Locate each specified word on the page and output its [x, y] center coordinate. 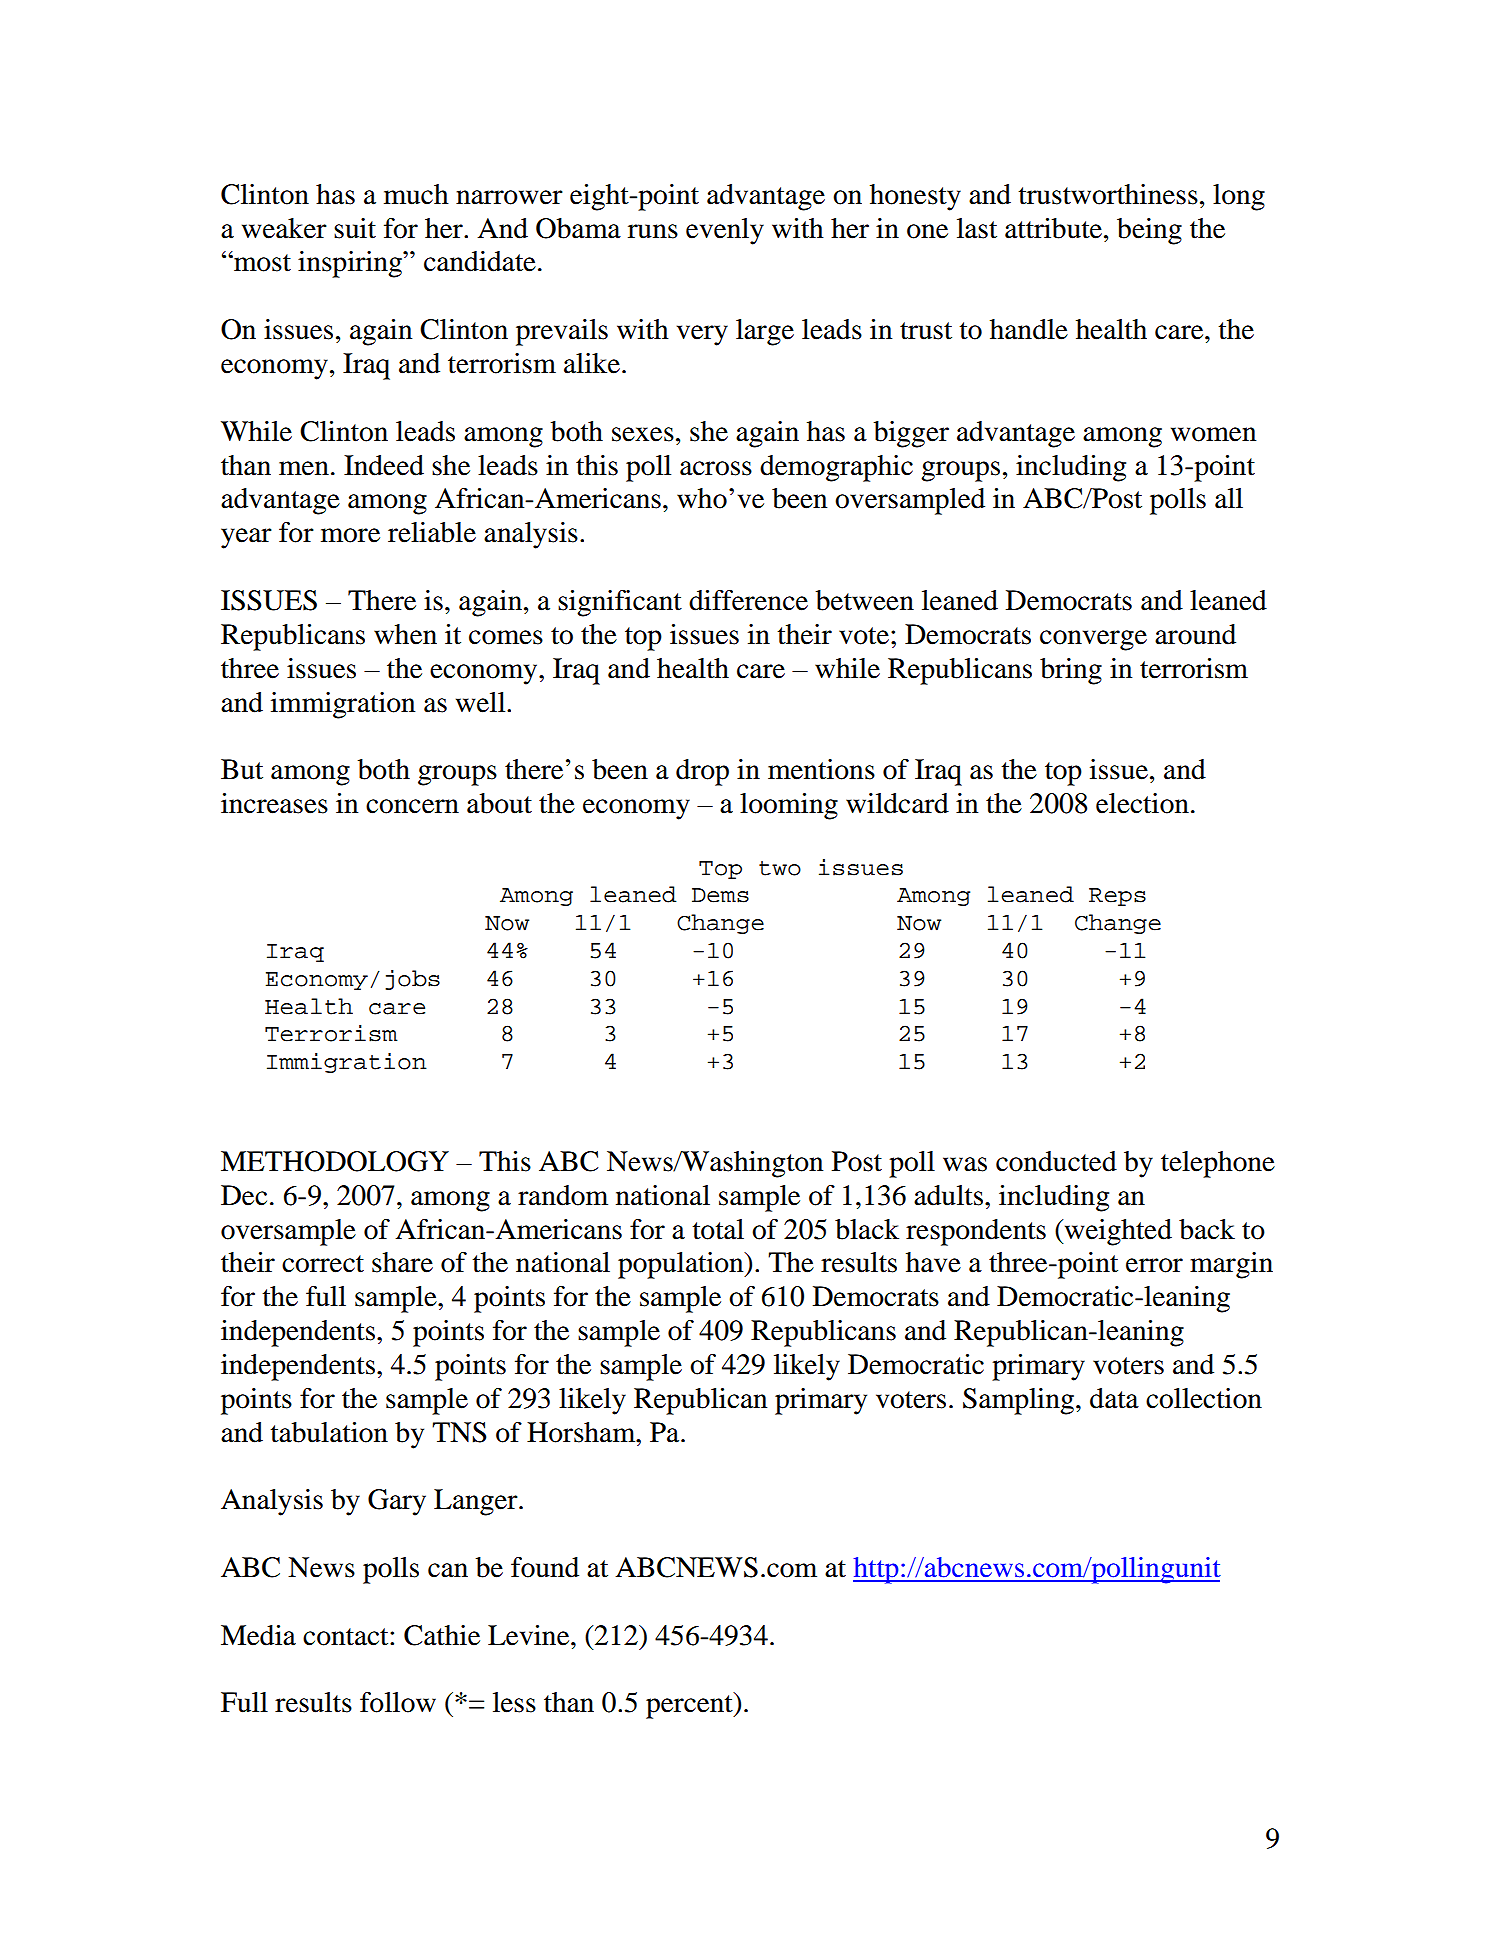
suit [355, 228]
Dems [720, 895]
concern [412, 806]
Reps [1117, 897]
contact [347, 1637]
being [1149, 231]
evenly [725, 231]
